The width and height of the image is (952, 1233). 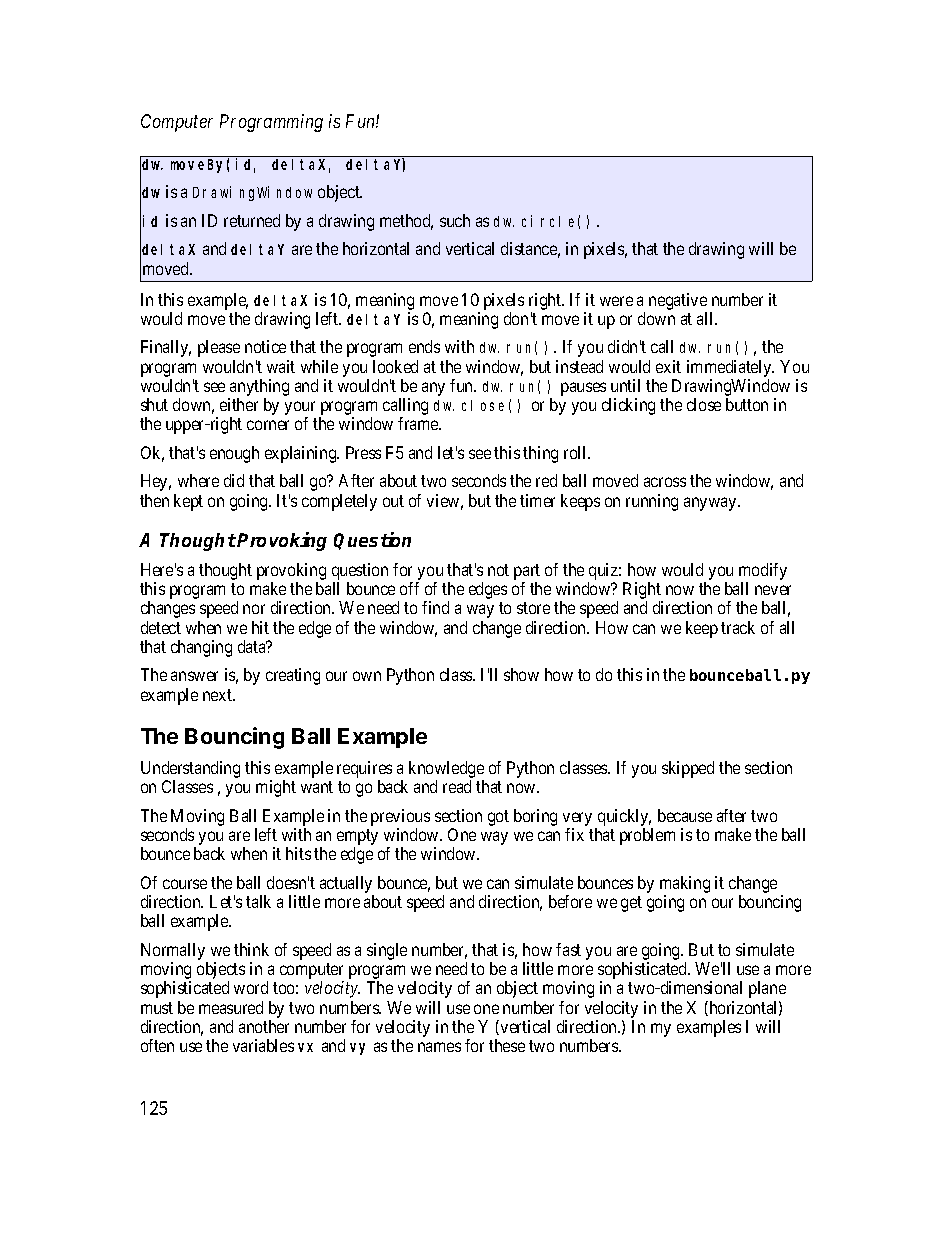 I want to click on negative, so click(x=678, y=301).
